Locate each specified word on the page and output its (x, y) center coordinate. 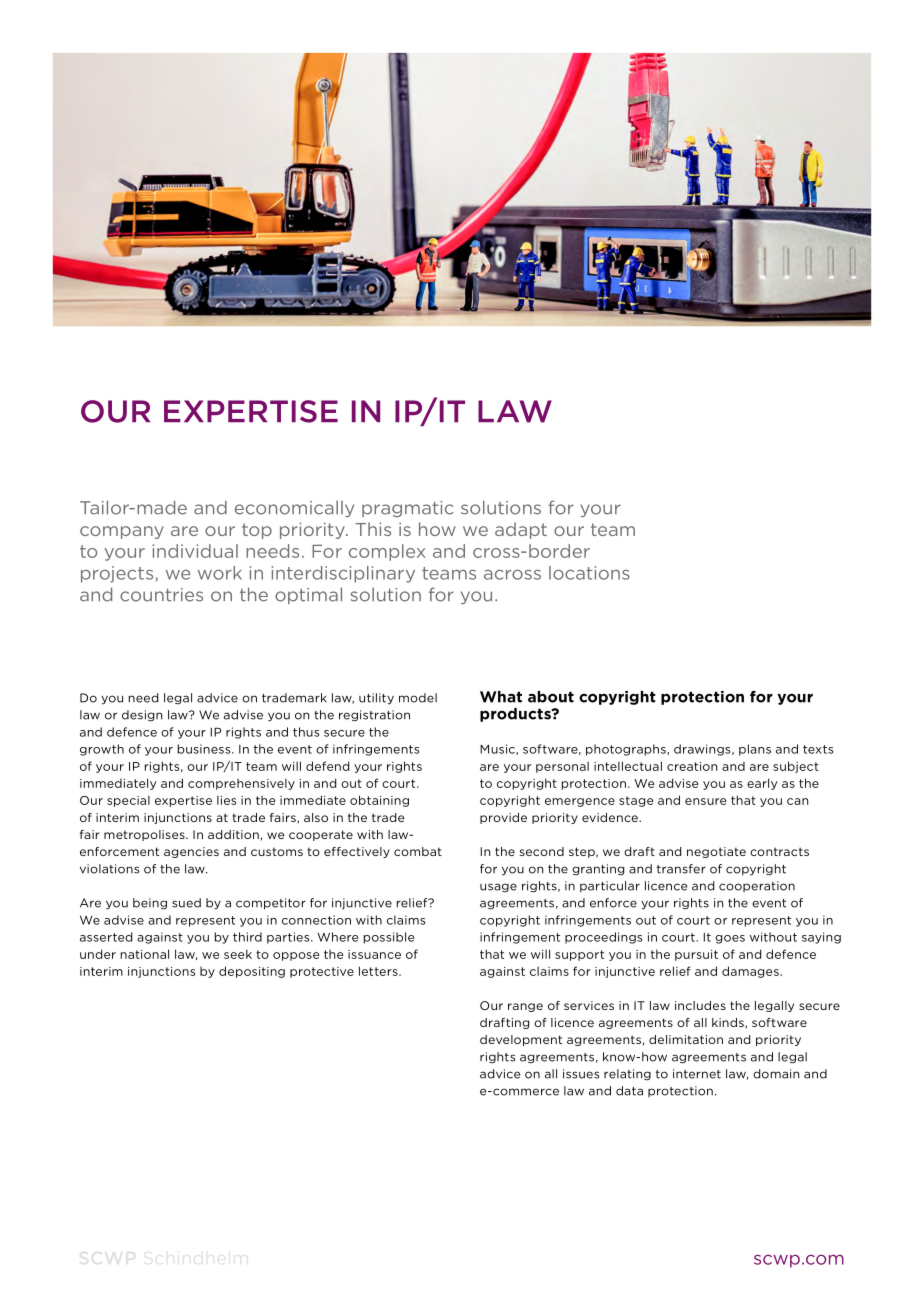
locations (589, 573)
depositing (252, 972)
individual (195, 551)
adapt (521, 530)
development (521, 1040)
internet (697, 1074)
